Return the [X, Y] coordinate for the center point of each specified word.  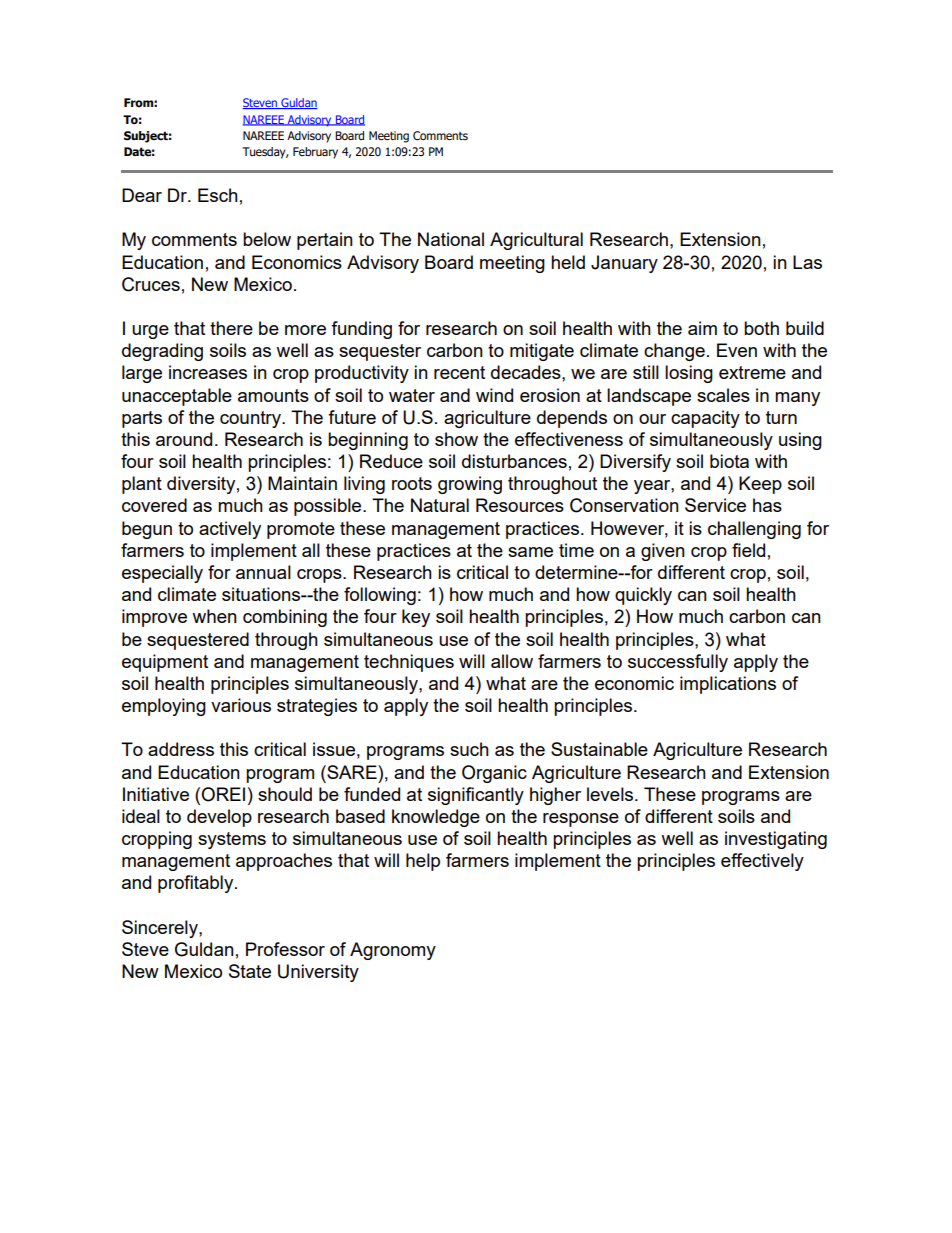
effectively [762, 862]
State [250, 971]
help [423, 862]
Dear [142, 195]
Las [807, 262]
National [451, 239]
